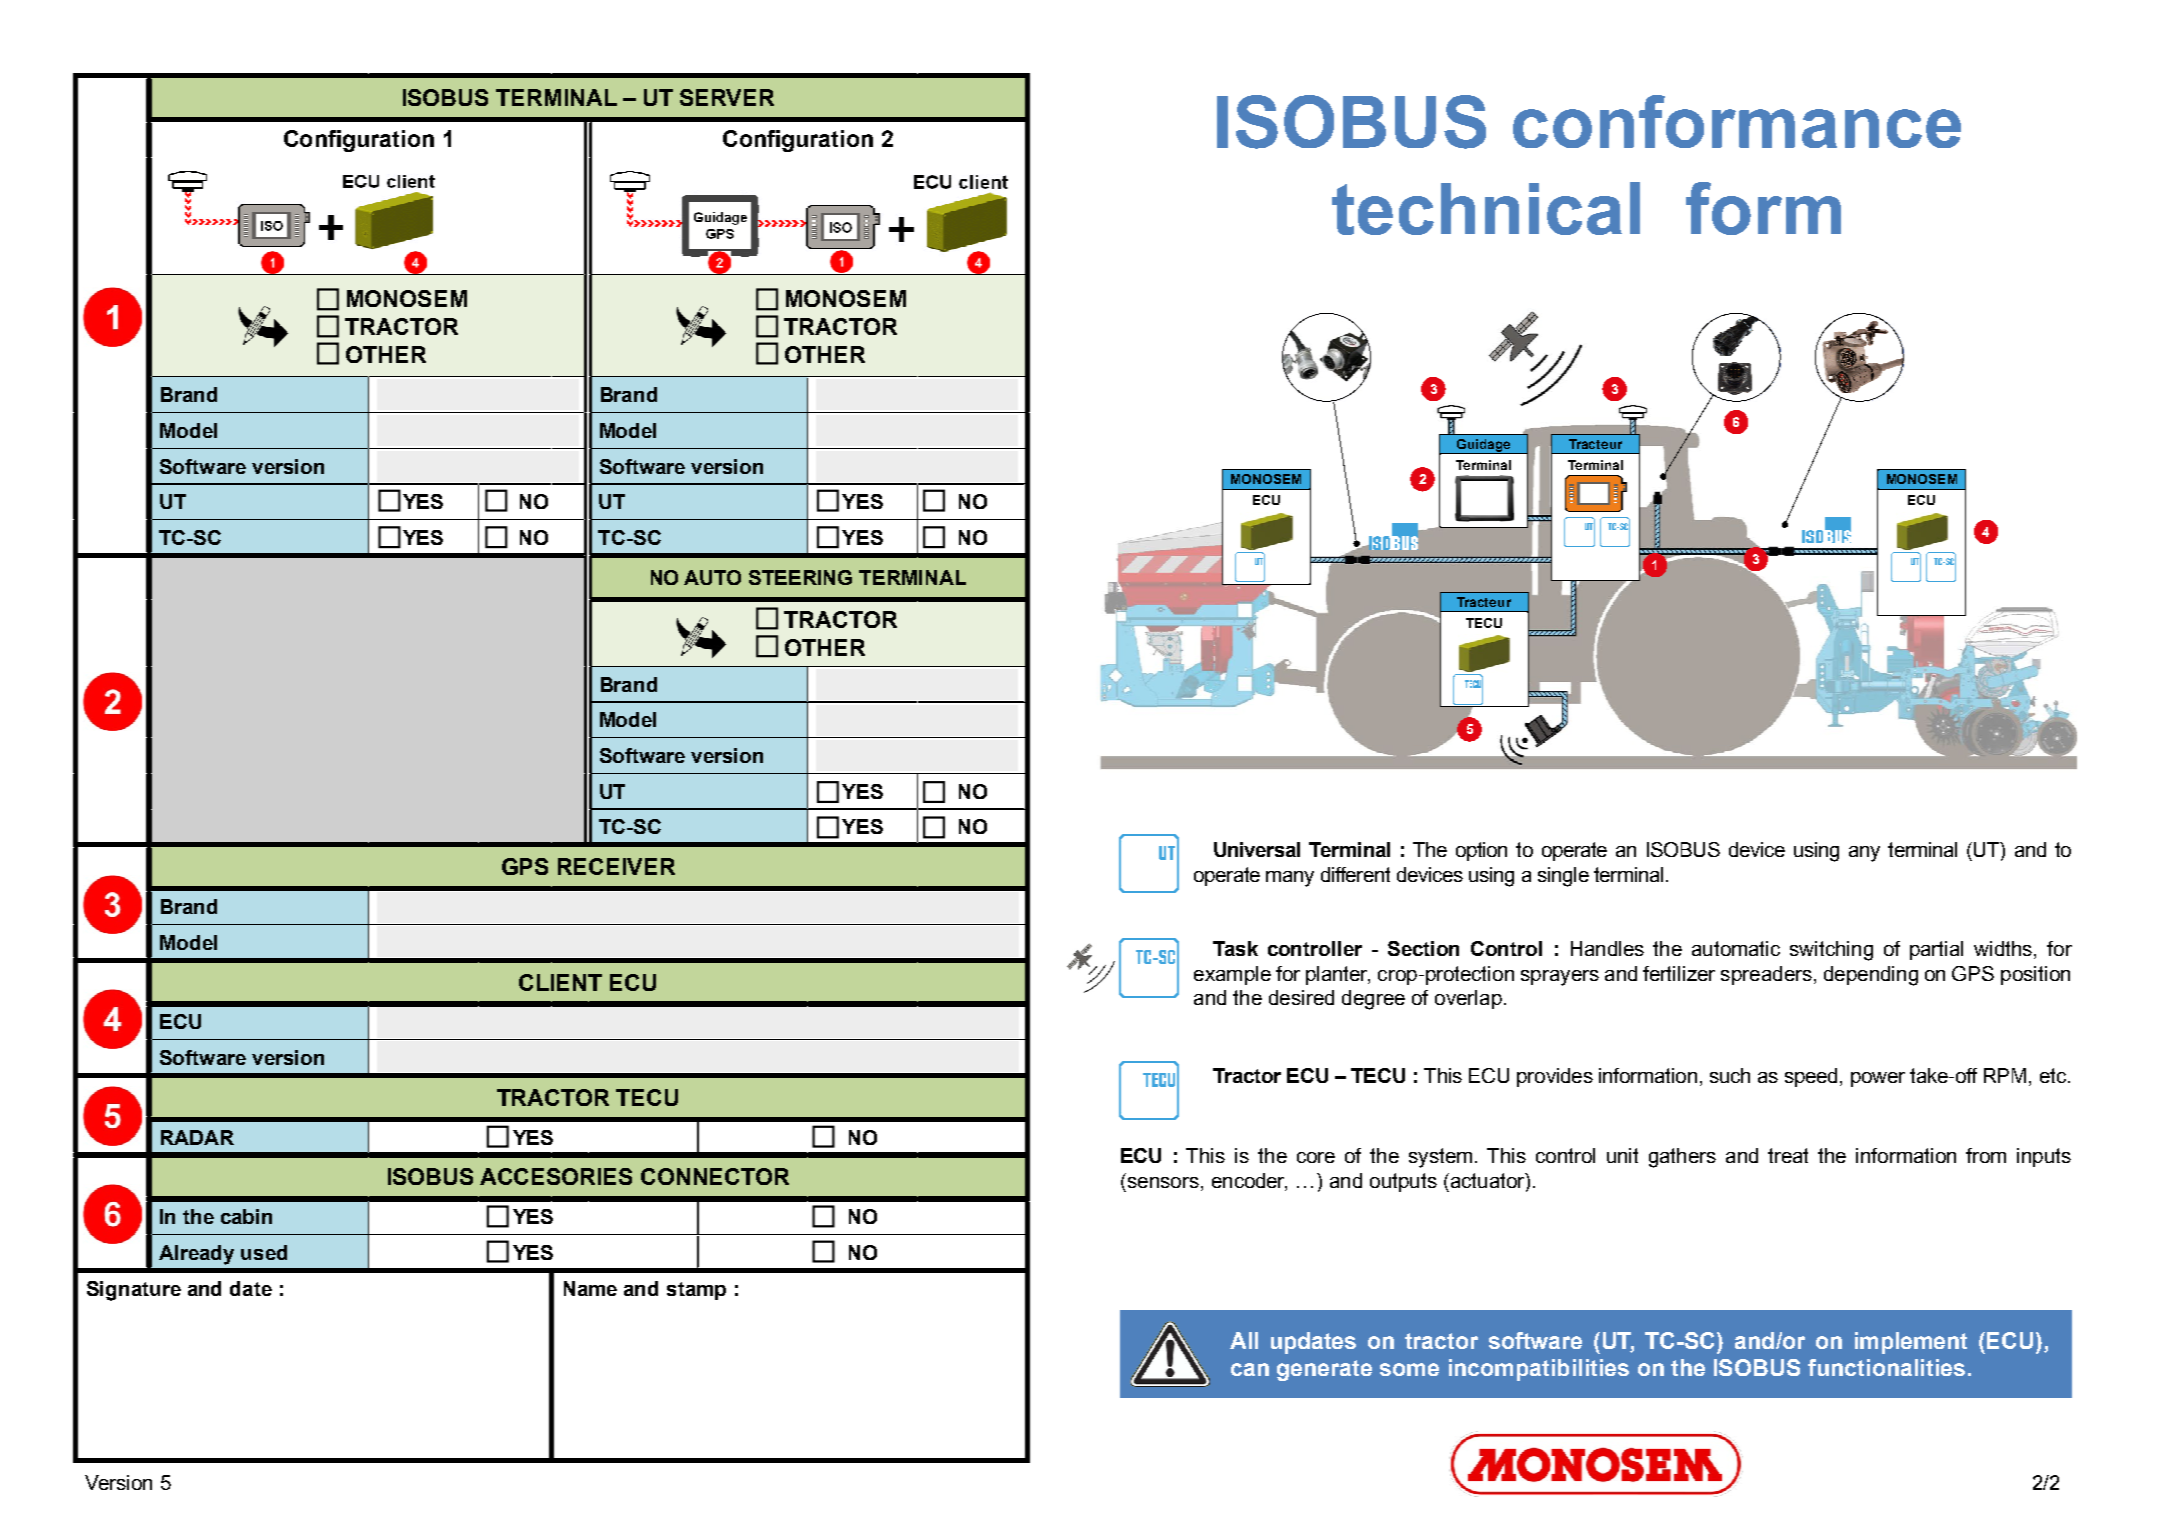 This screenshot has height=1537, width=2174. Describe the element at coordinates (264, 1252) in the screenshot. I see `used` at that location.
